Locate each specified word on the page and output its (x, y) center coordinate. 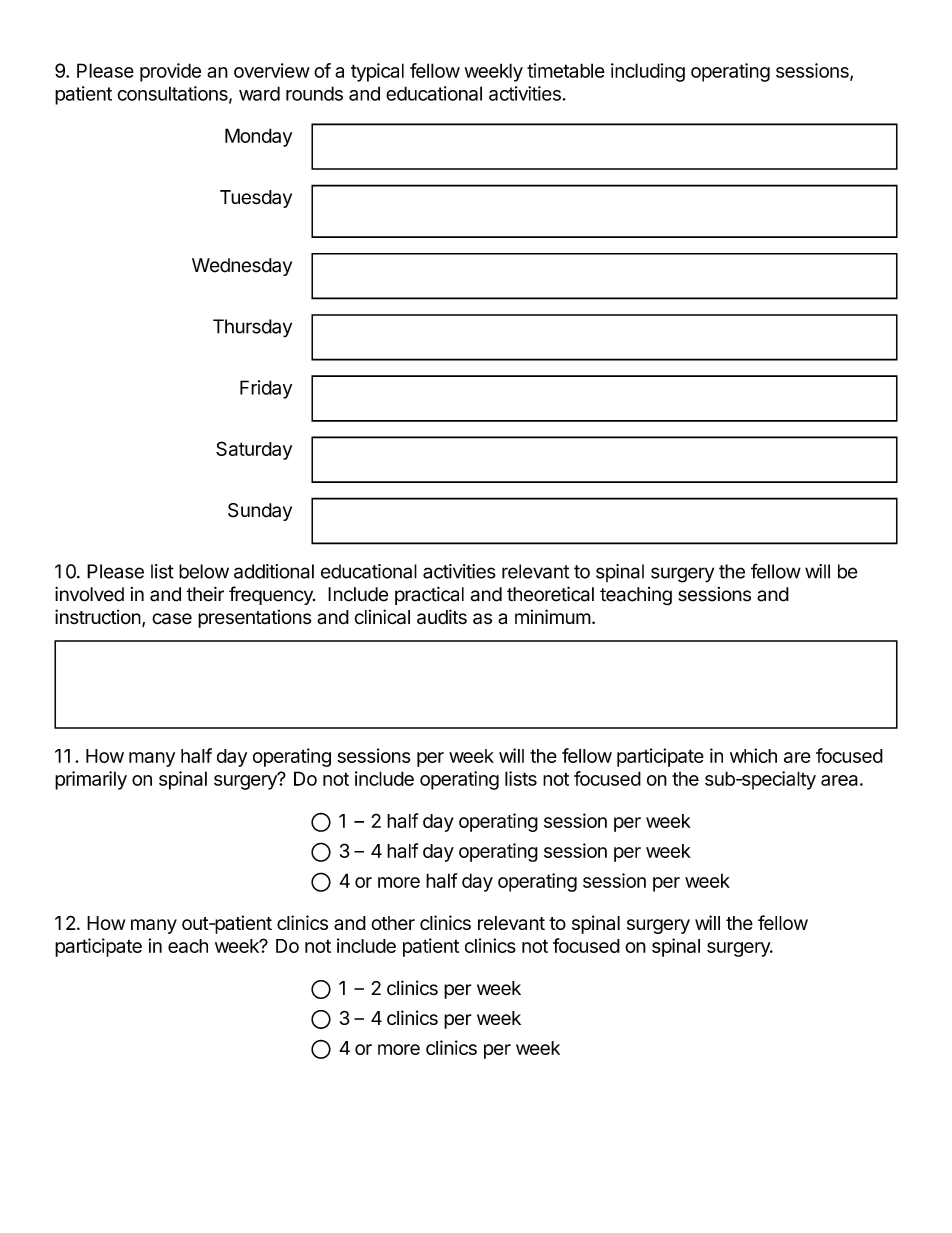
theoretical (550, 594)
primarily (91, 780)
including (648, 72)
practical (429, 595)
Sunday (260, 512)
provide (170, 72)
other (393, 923)
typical (377, 72)
